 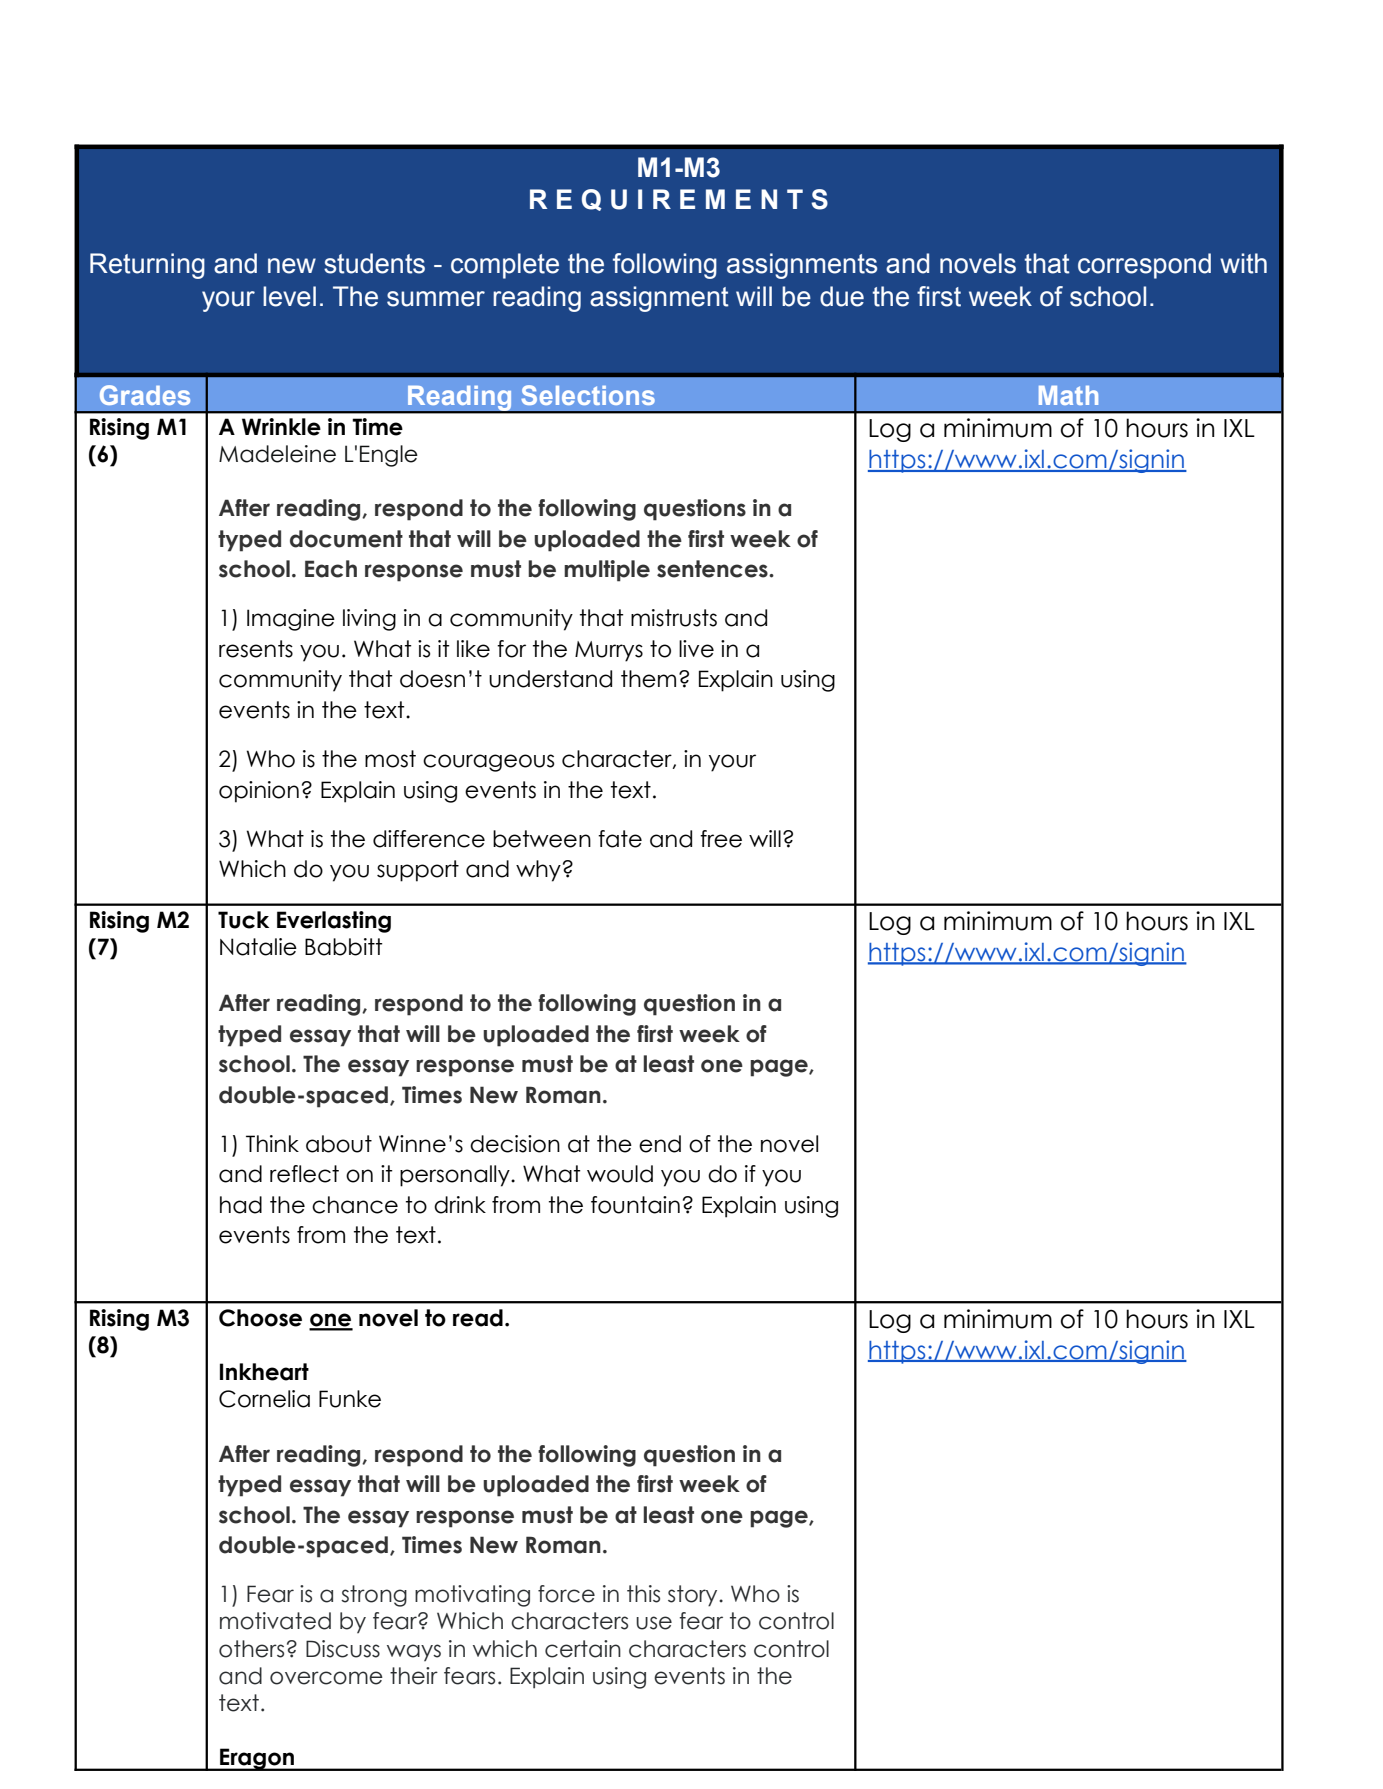 What do you see at coordinates (264, 1399) in the document?
I see `Cornelia` at bounding box center [264, 1399].
